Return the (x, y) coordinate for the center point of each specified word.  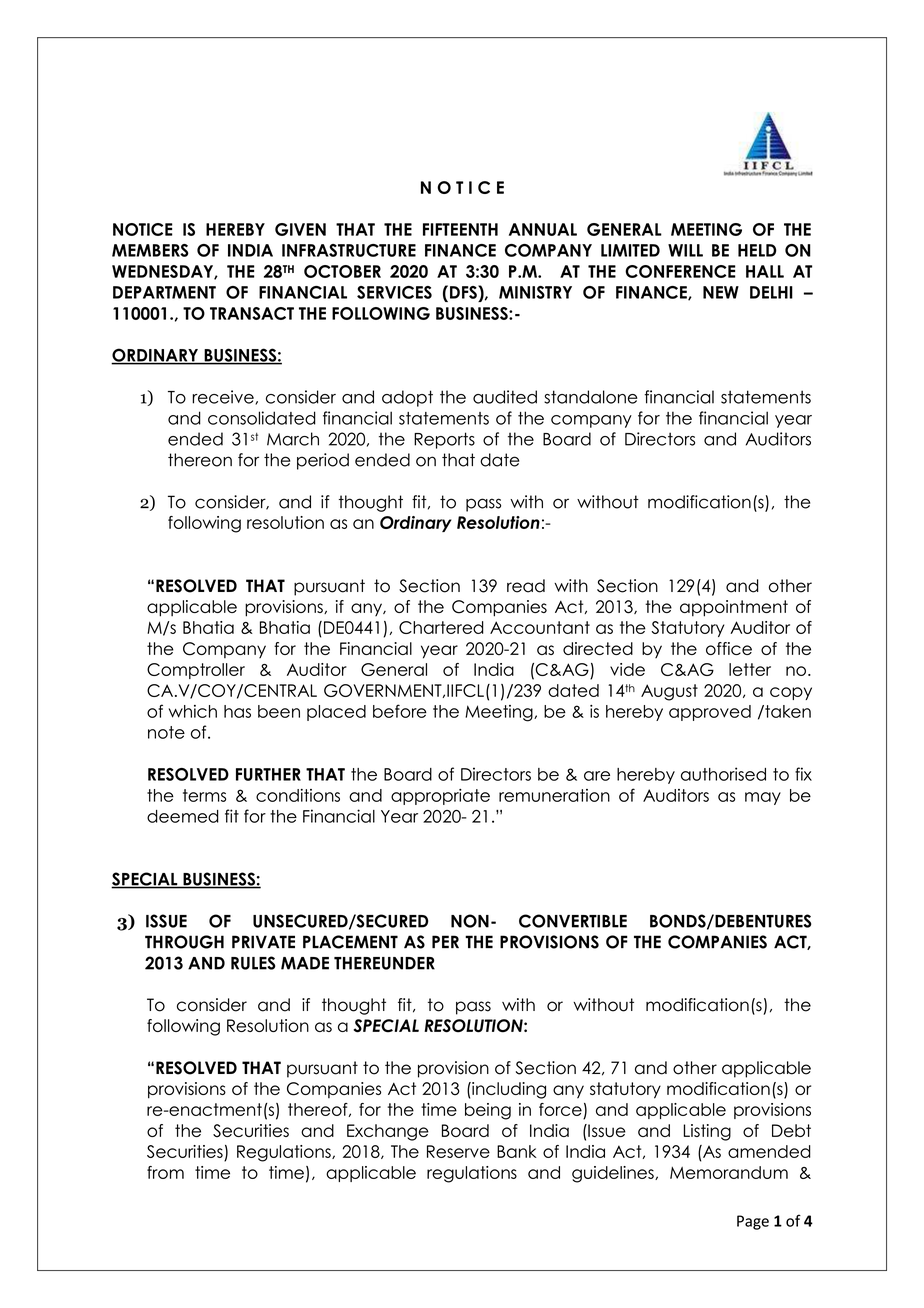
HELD (757, 250)
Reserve (458, 1151)
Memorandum (729, 1172)
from (165, 1172)
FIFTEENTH (460, 229)
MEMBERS (150, 250)
